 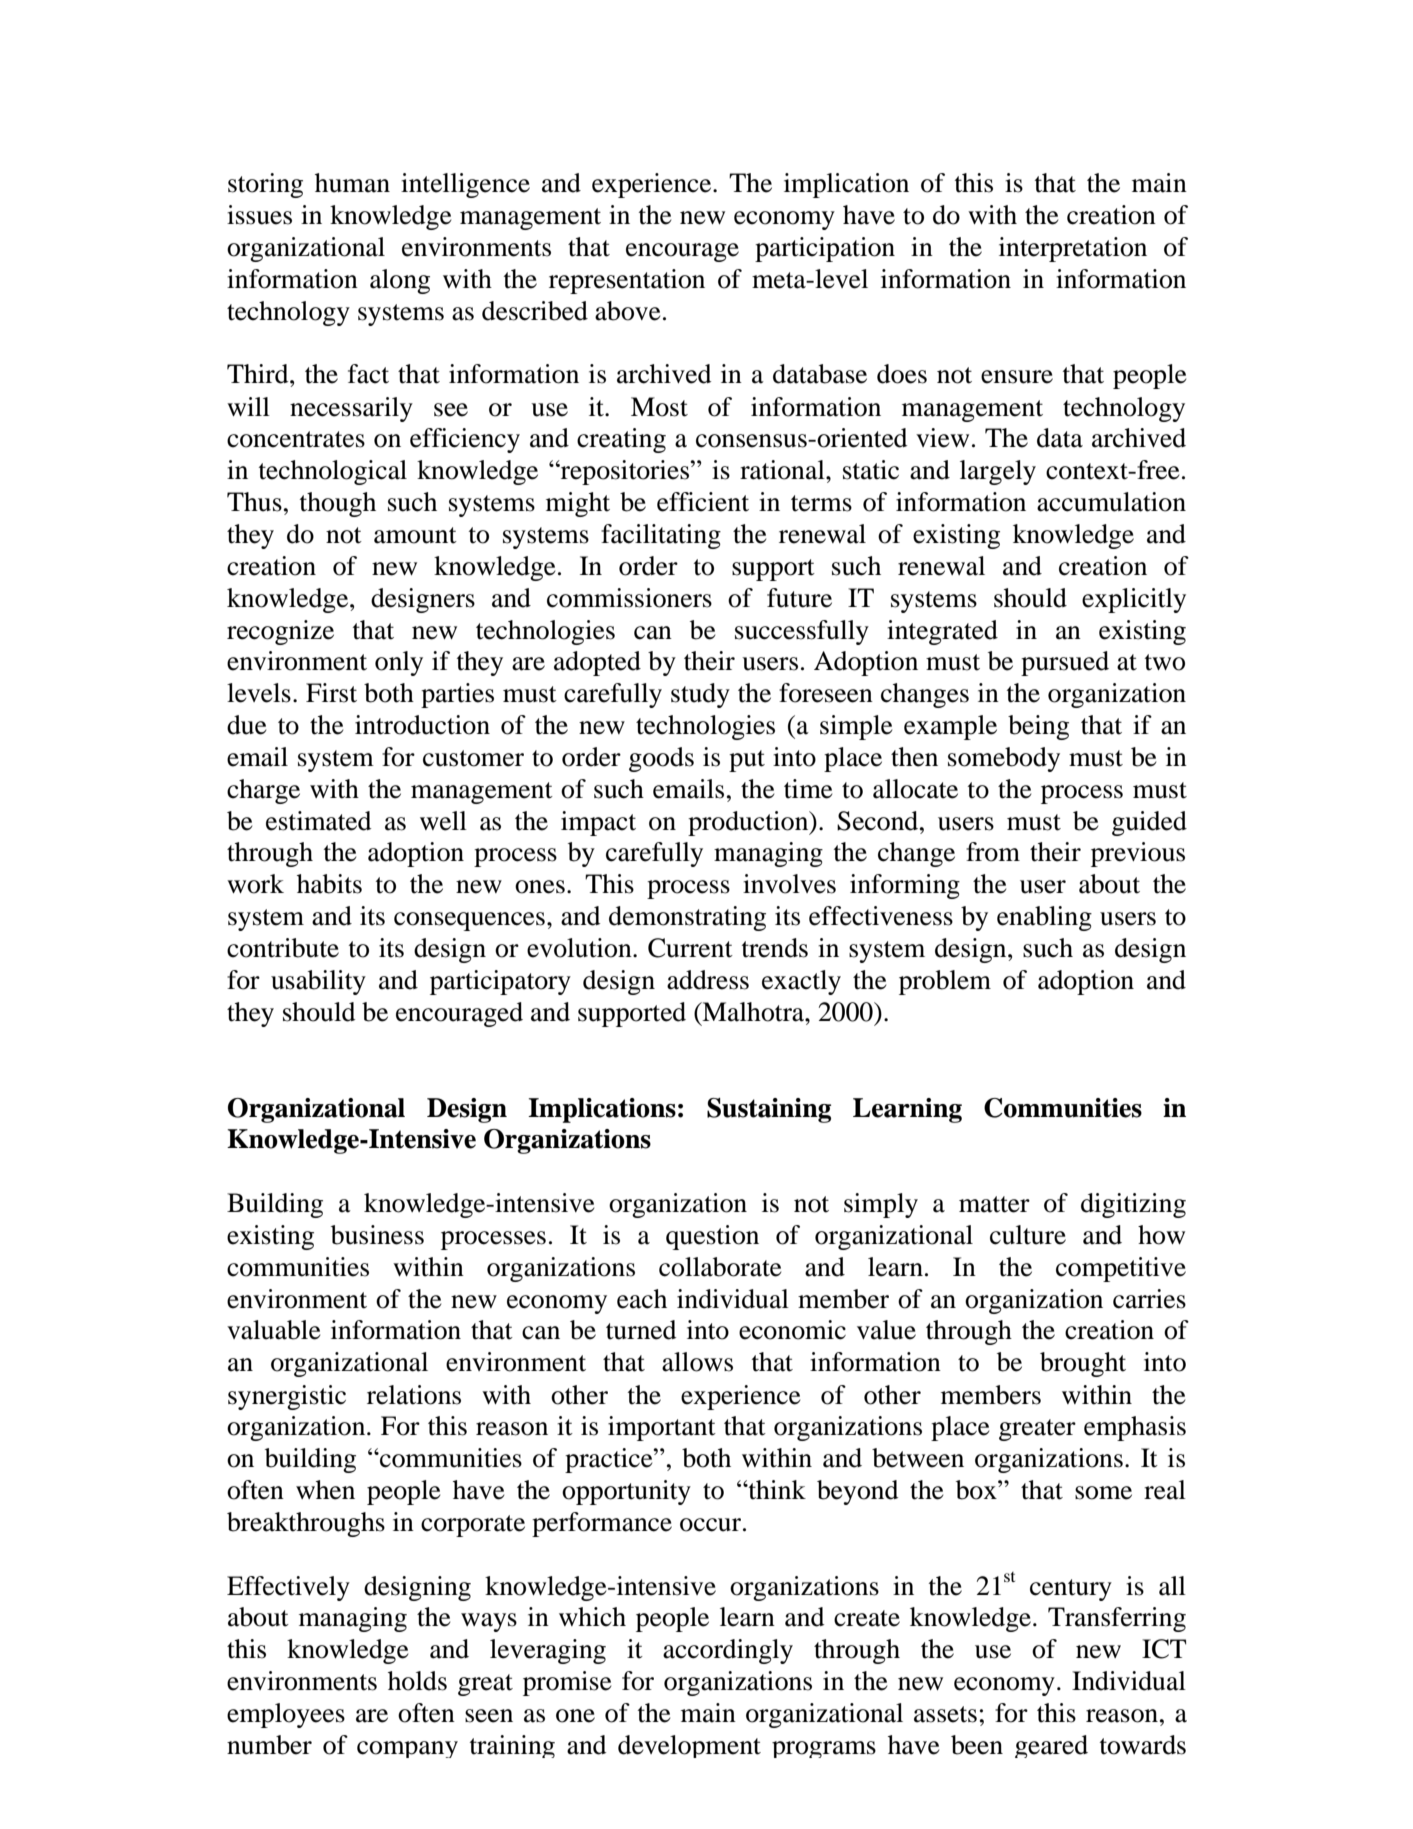 I want to click on address, so click(x=708, y=980).
